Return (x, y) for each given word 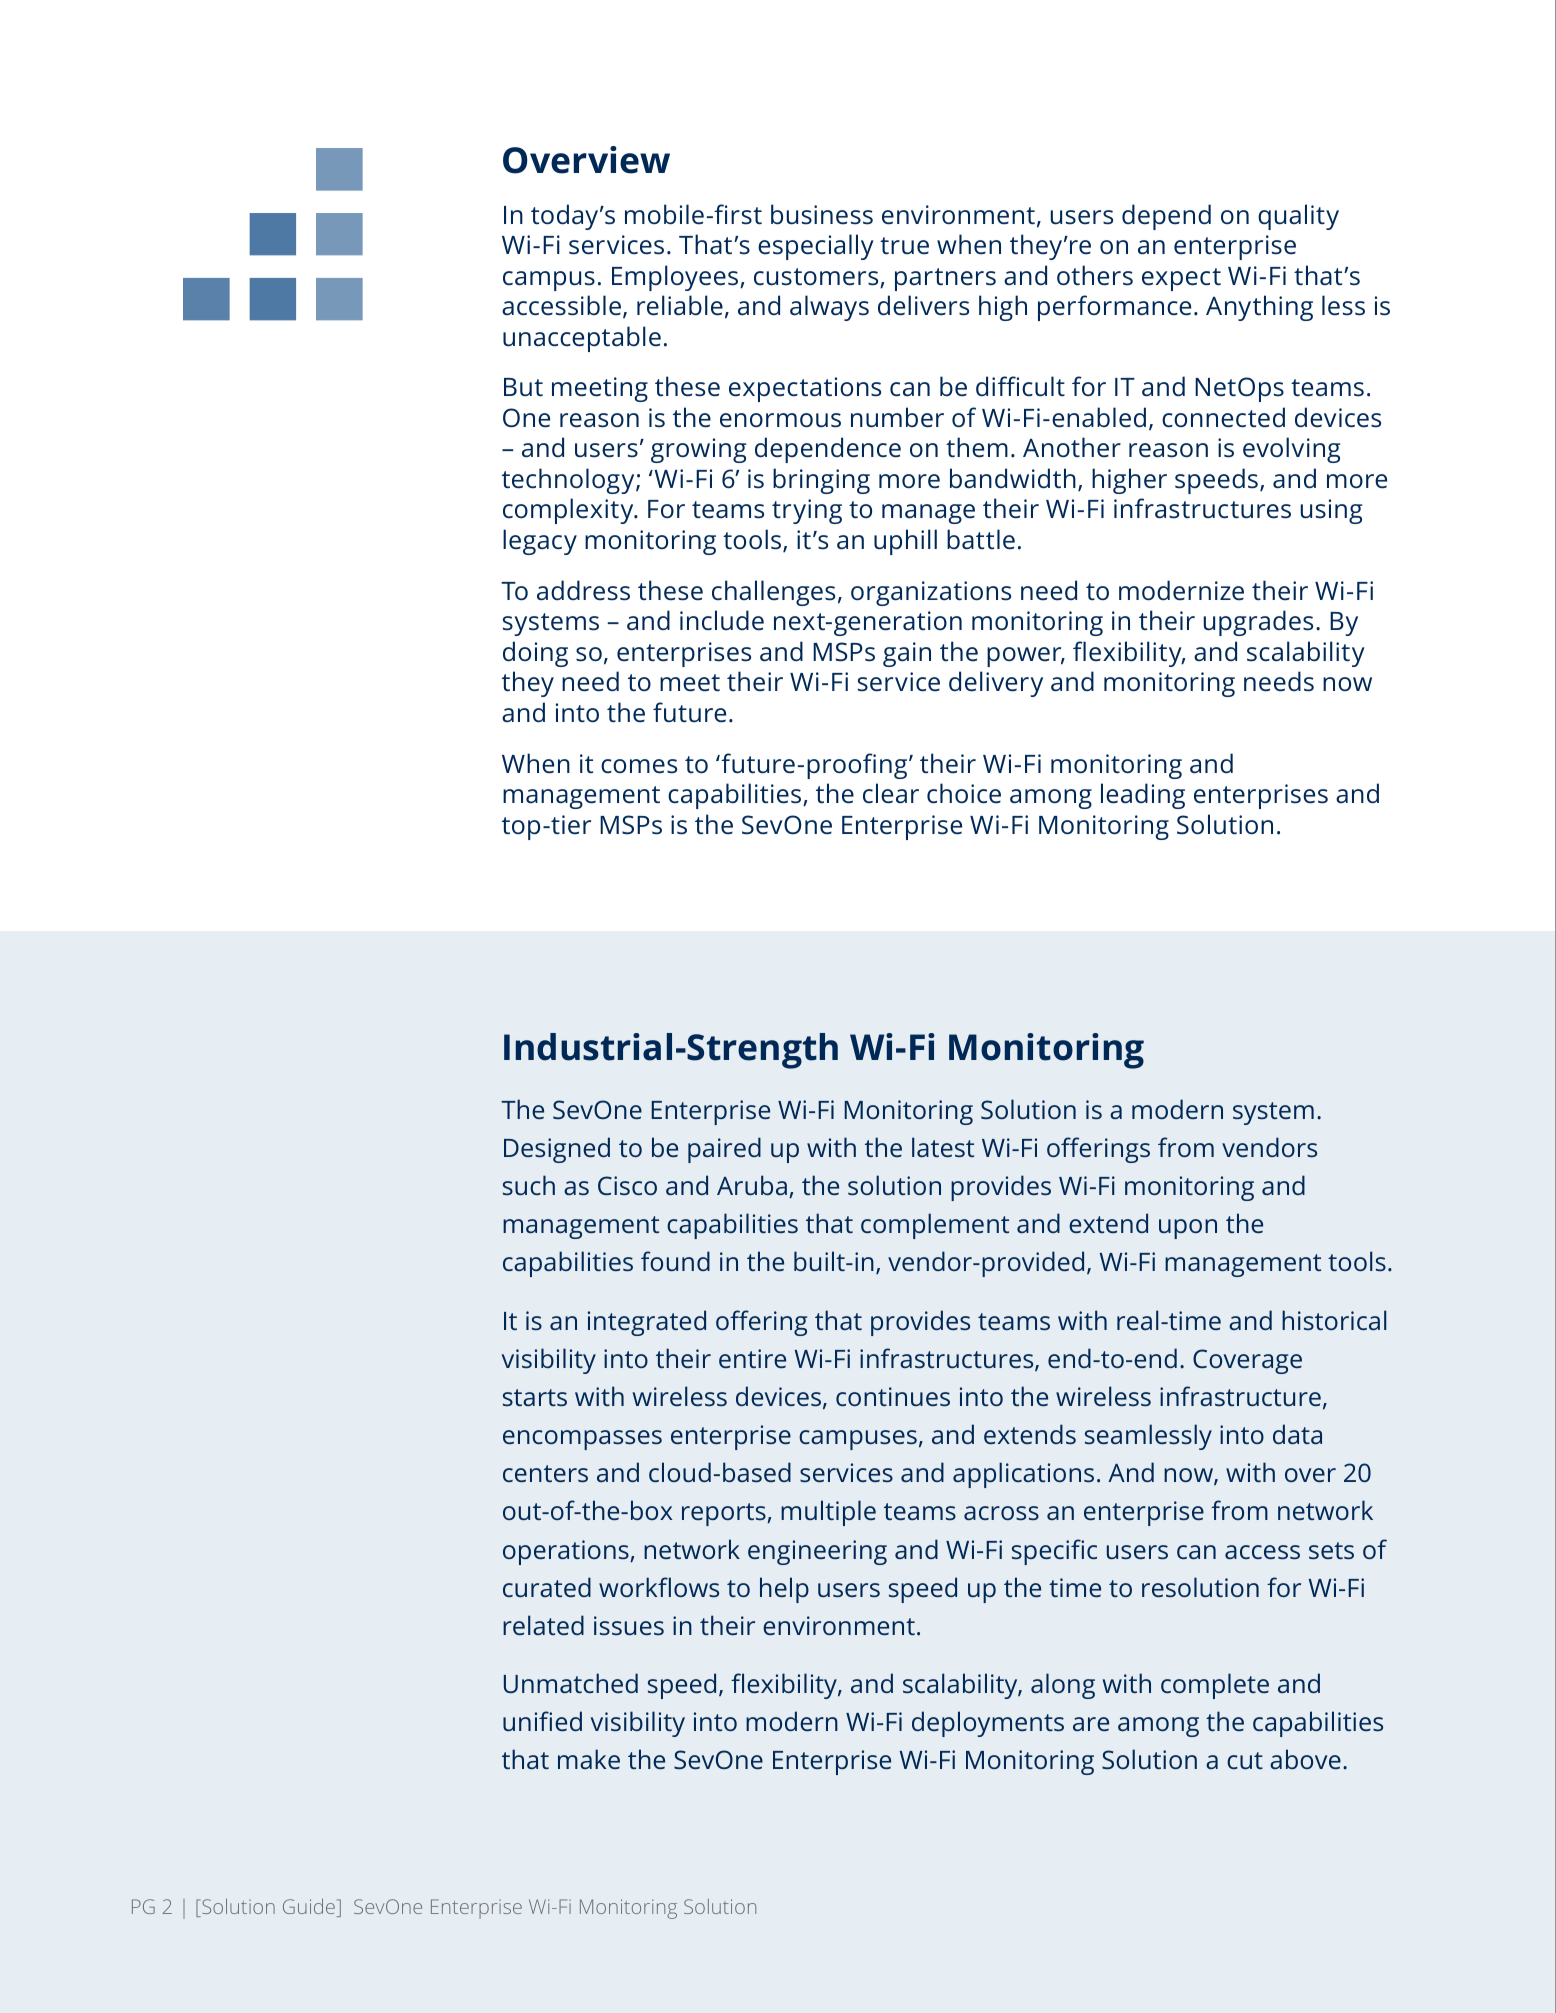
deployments (988, 1724)
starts (535, 1397)
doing (535, 654)
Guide (309, 1906)
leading (1143, 796)
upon (1188, 1229)
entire (752, 1358)
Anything (1259, 308)
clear (891, 793)
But (523, 387)
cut (1245, 1760)
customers (817, 278)
